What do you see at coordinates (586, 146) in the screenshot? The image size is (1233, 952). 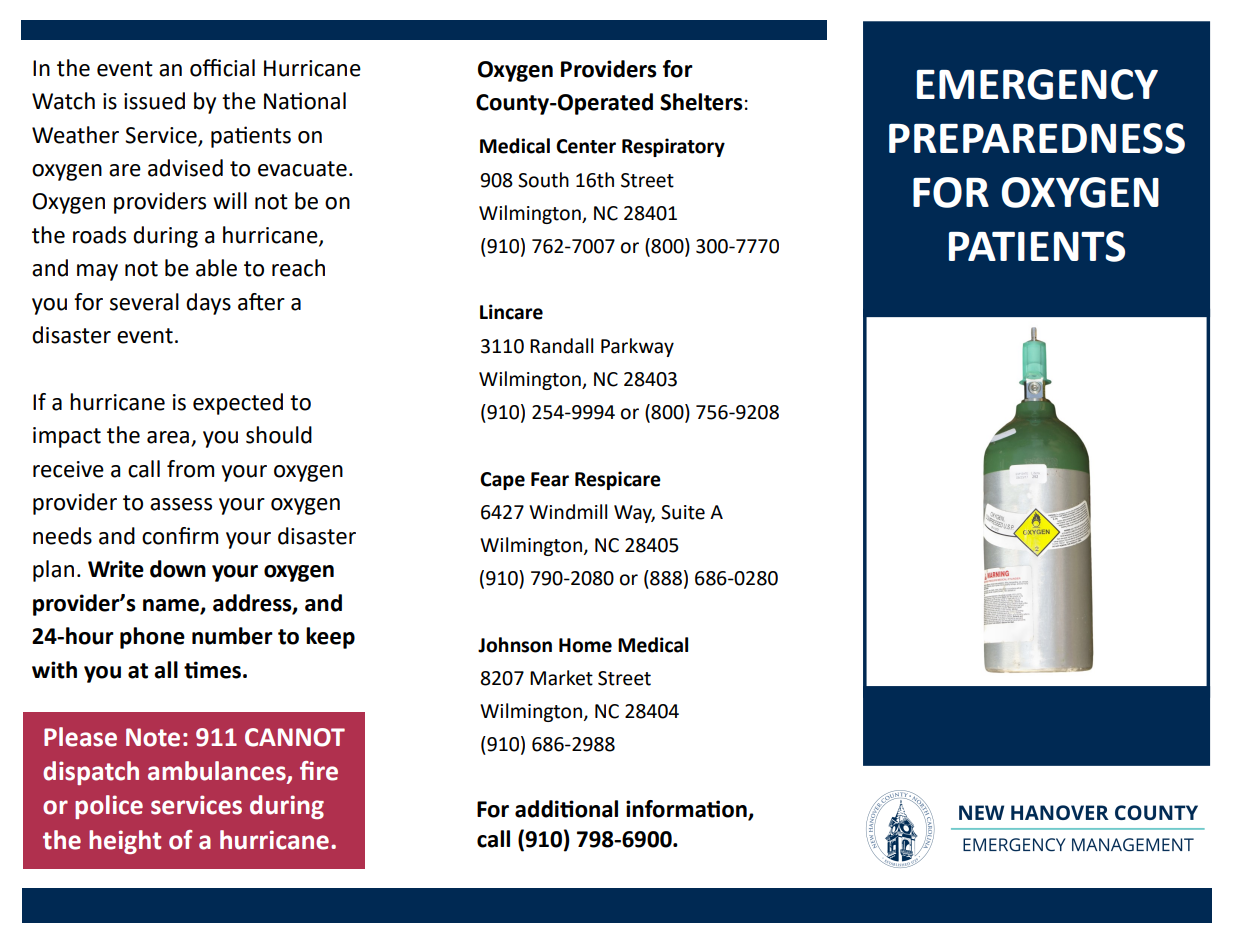 I see `Center` at bounding box center [586, 146].
